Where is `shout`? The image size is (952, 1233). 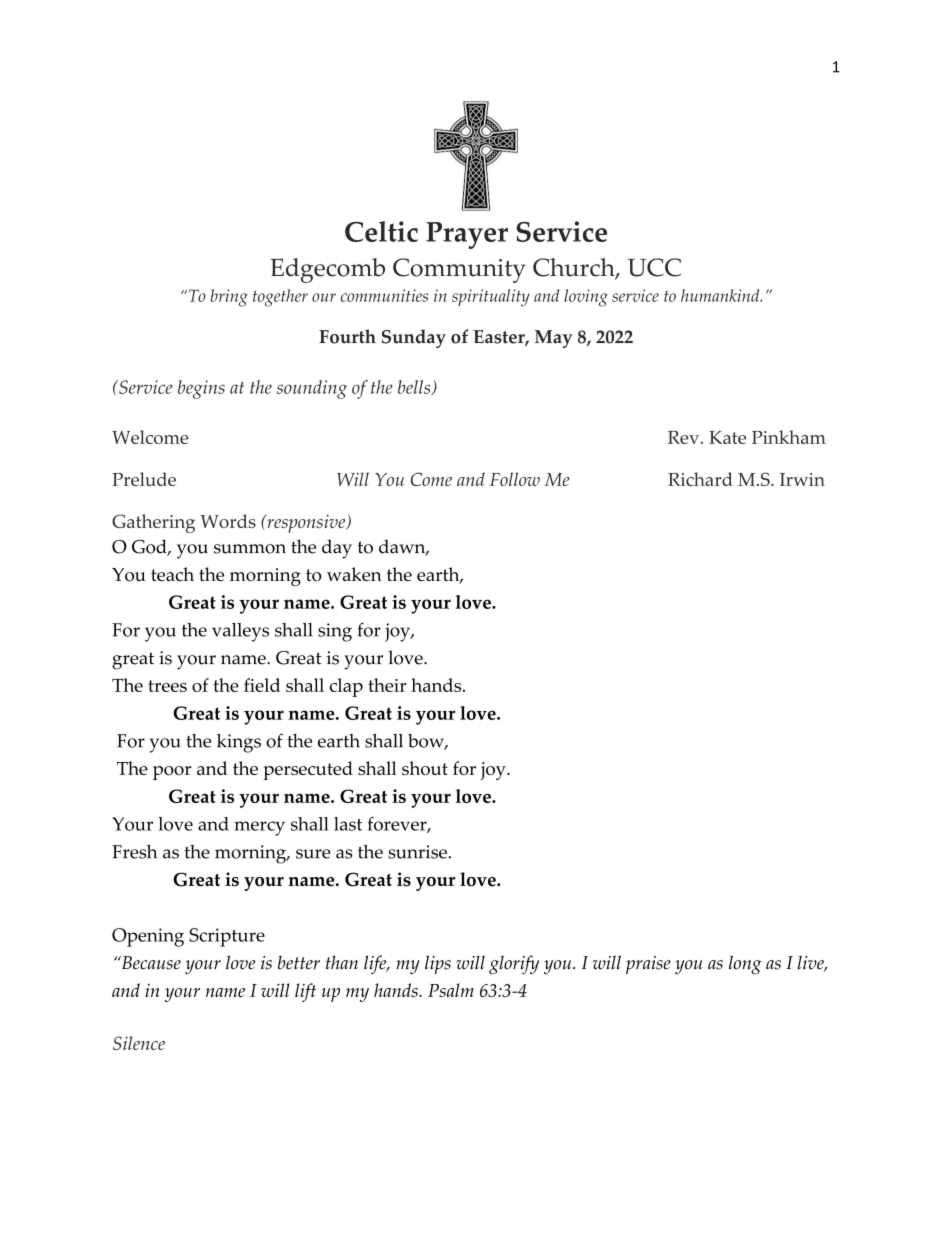
shout is located at coordinates (425, 768).
